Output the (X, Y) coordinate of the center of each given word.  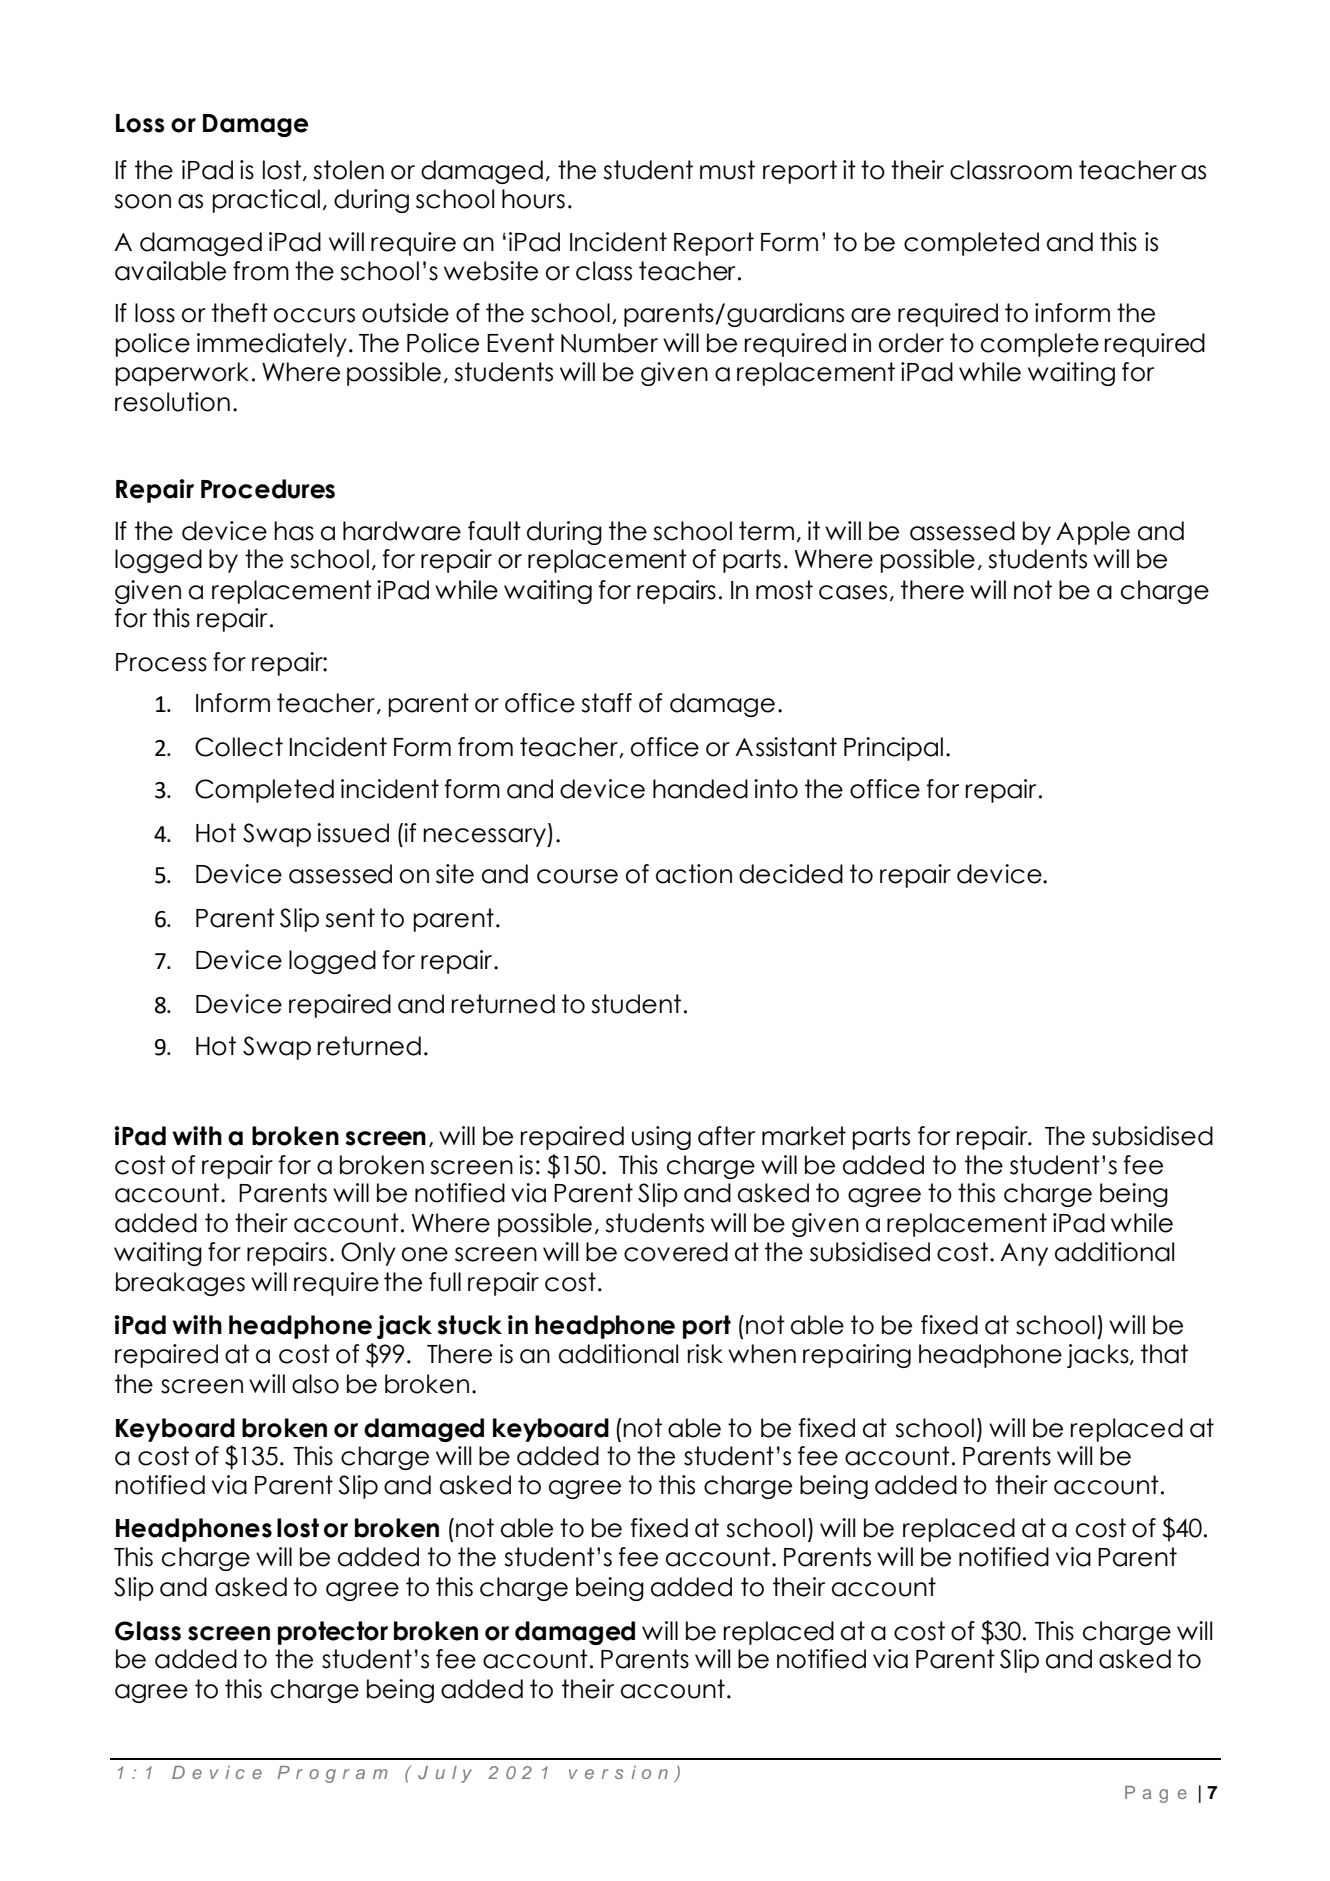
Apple (1093, 533)
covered (676, 1252)
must (727, 170)
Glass (148, 1631)
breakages (180, 1284)
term (766, 531)
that (1164, 1354)
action (694, 874)
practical (266, 201)
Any (1024, 1254)
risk (705, 1354)
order (911, 343)
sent (350, 918)
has (294, 531)
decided (791, 874)
